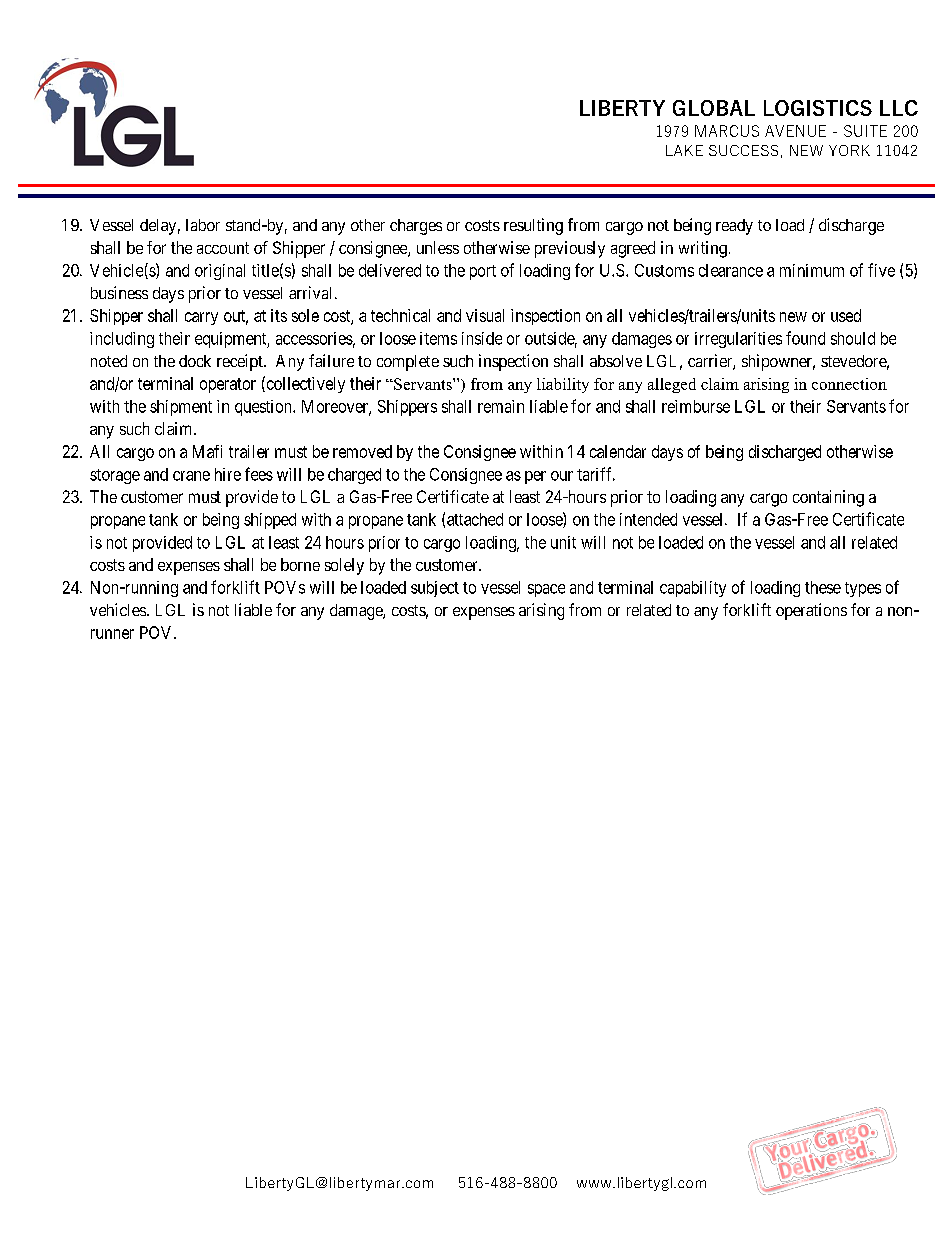  Describe the element at coordinates (684, 150) in the page. I see `LAKE` at that location.
